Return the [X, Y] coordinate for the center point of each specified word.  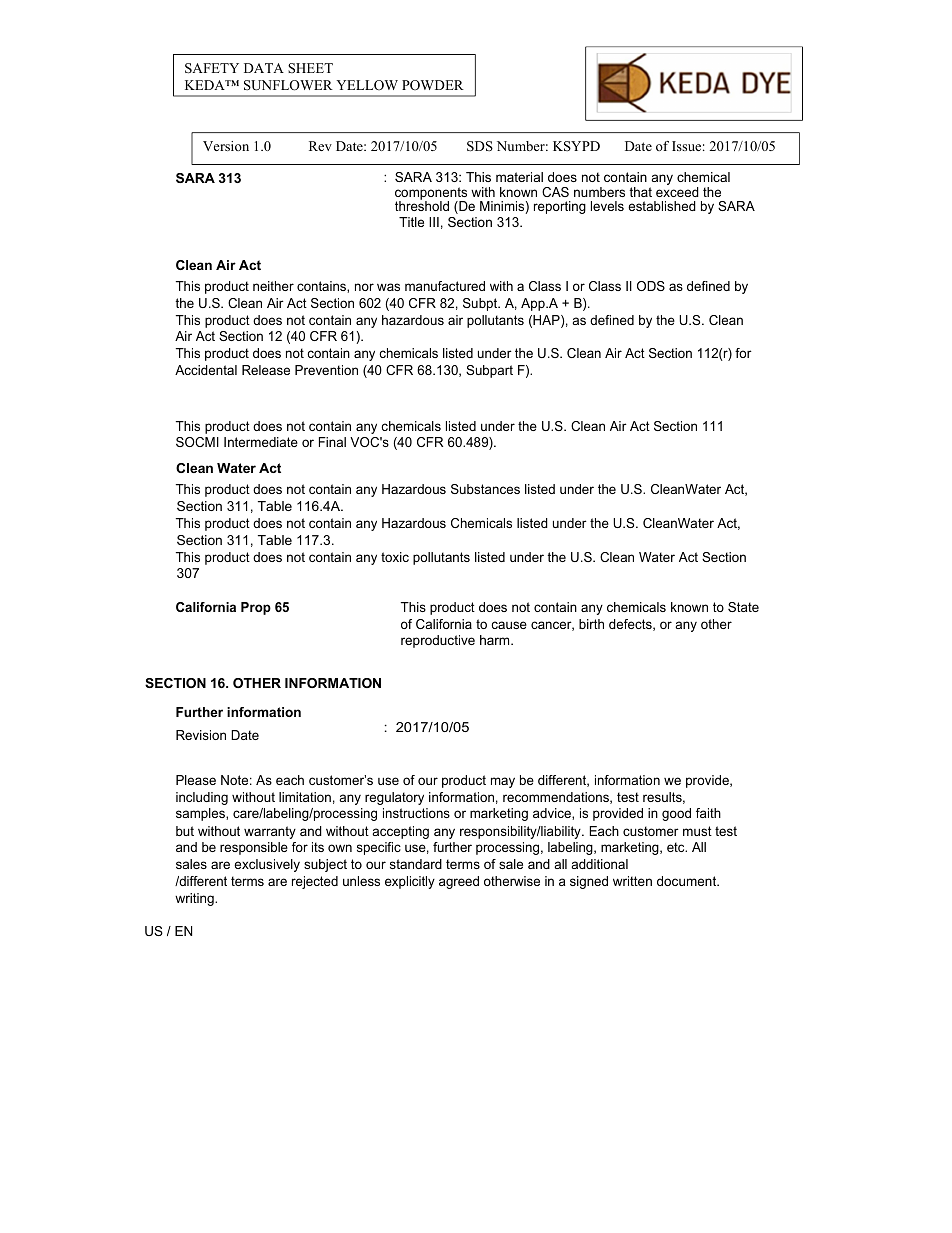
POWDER [433, 85]
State [743, 607]
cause [509, 625]
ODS [651, 286]
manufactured [445, 286]
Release [266, 370]
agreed [459, 882]
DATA [264, 68]
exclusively [267, 865]
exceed [677, 192]
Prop [256, 608]
